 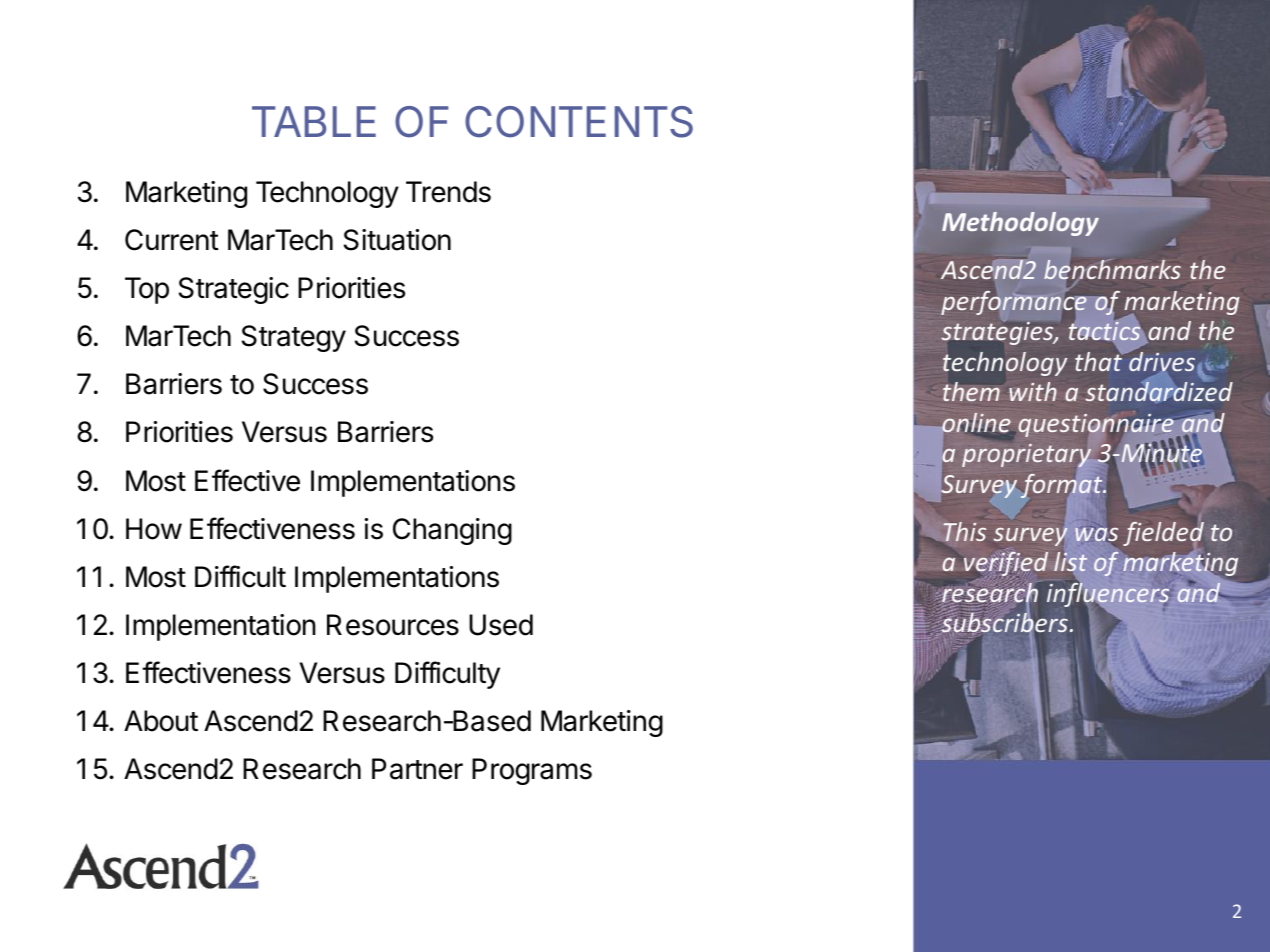 I want to click on TABLE, so click(x=314, y=121).
